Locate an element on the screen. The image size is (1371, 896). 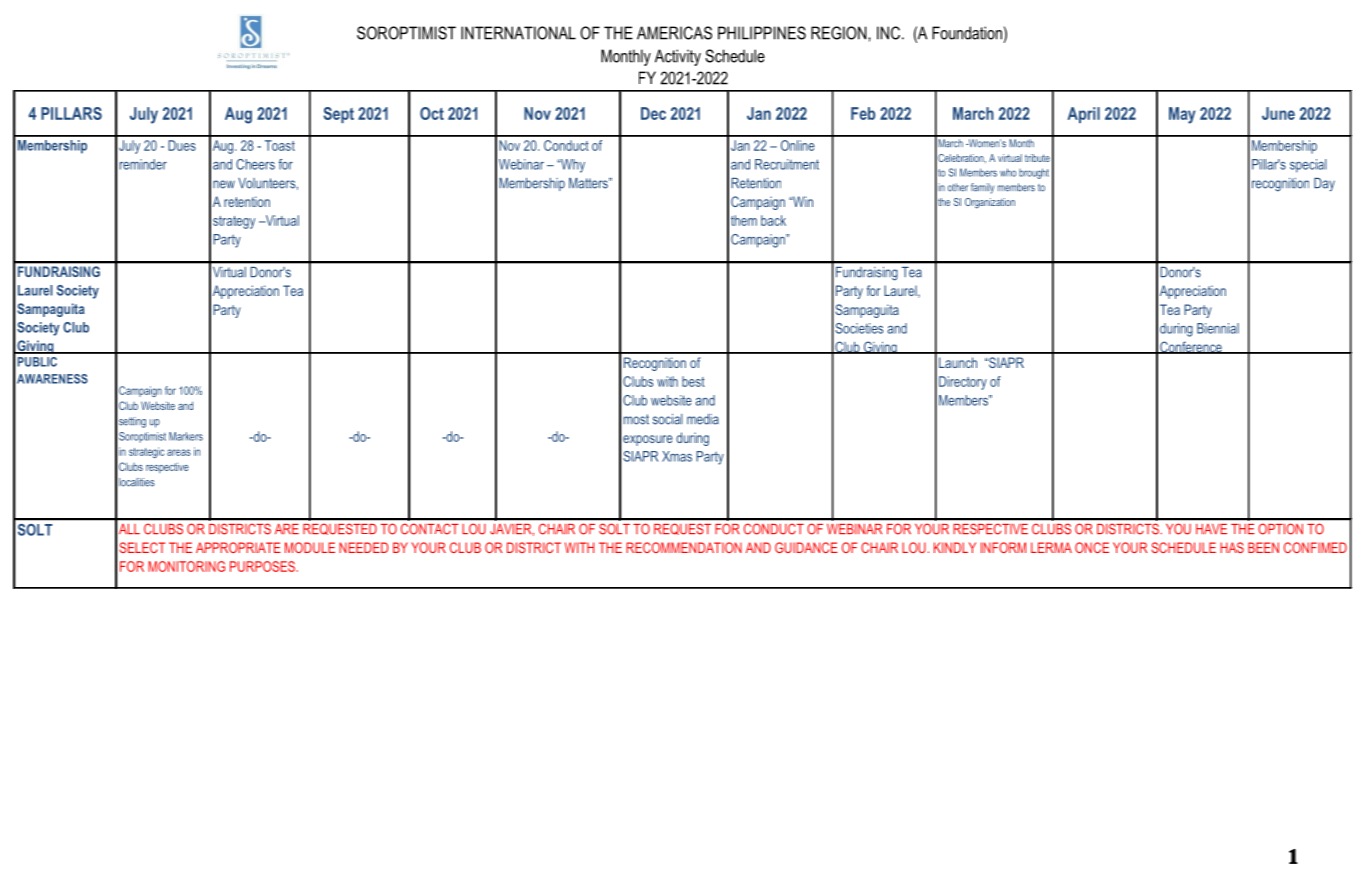
Activity is located at coordinates (678, 57).
